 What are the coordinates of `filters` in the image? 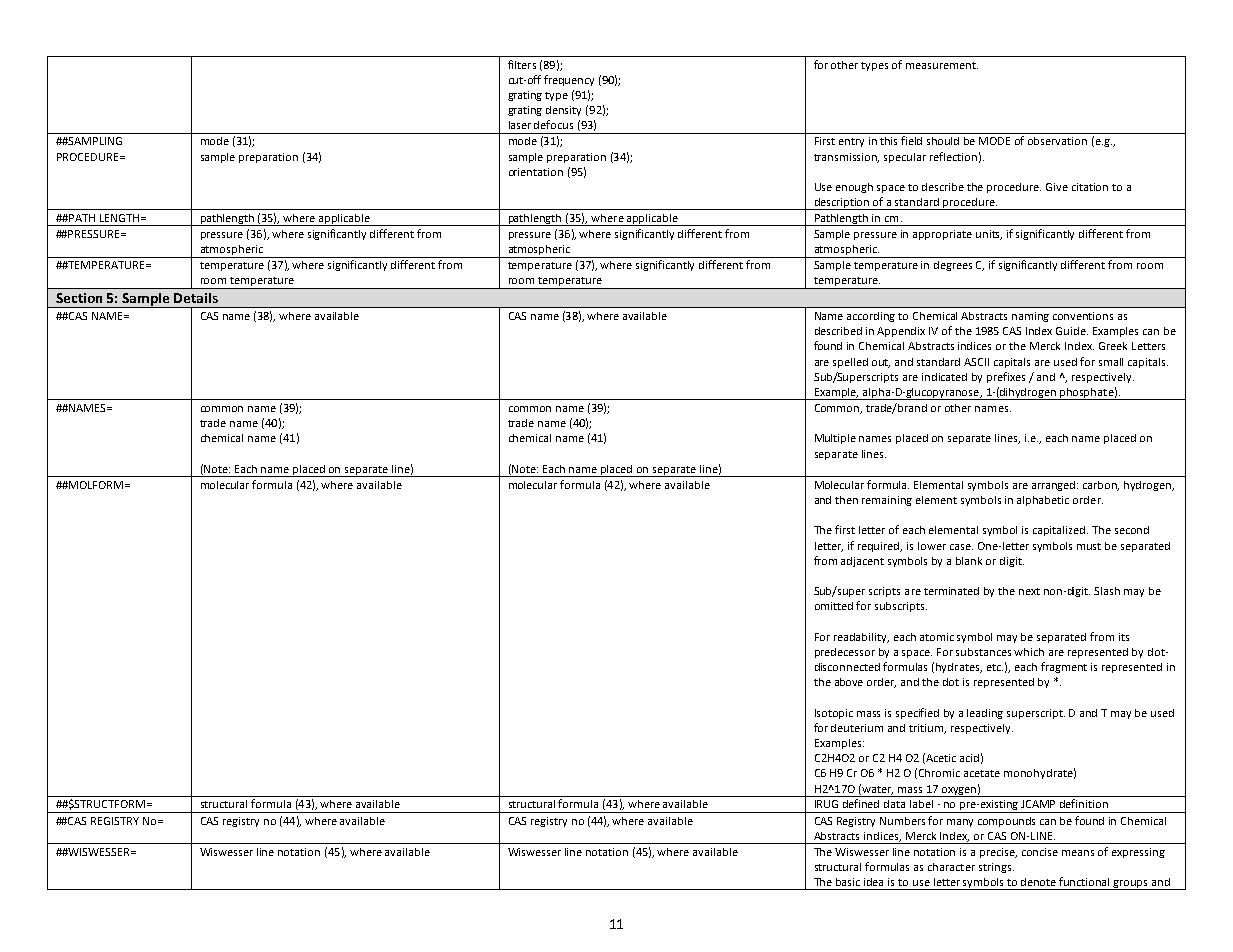 It's located at (522, 64).
